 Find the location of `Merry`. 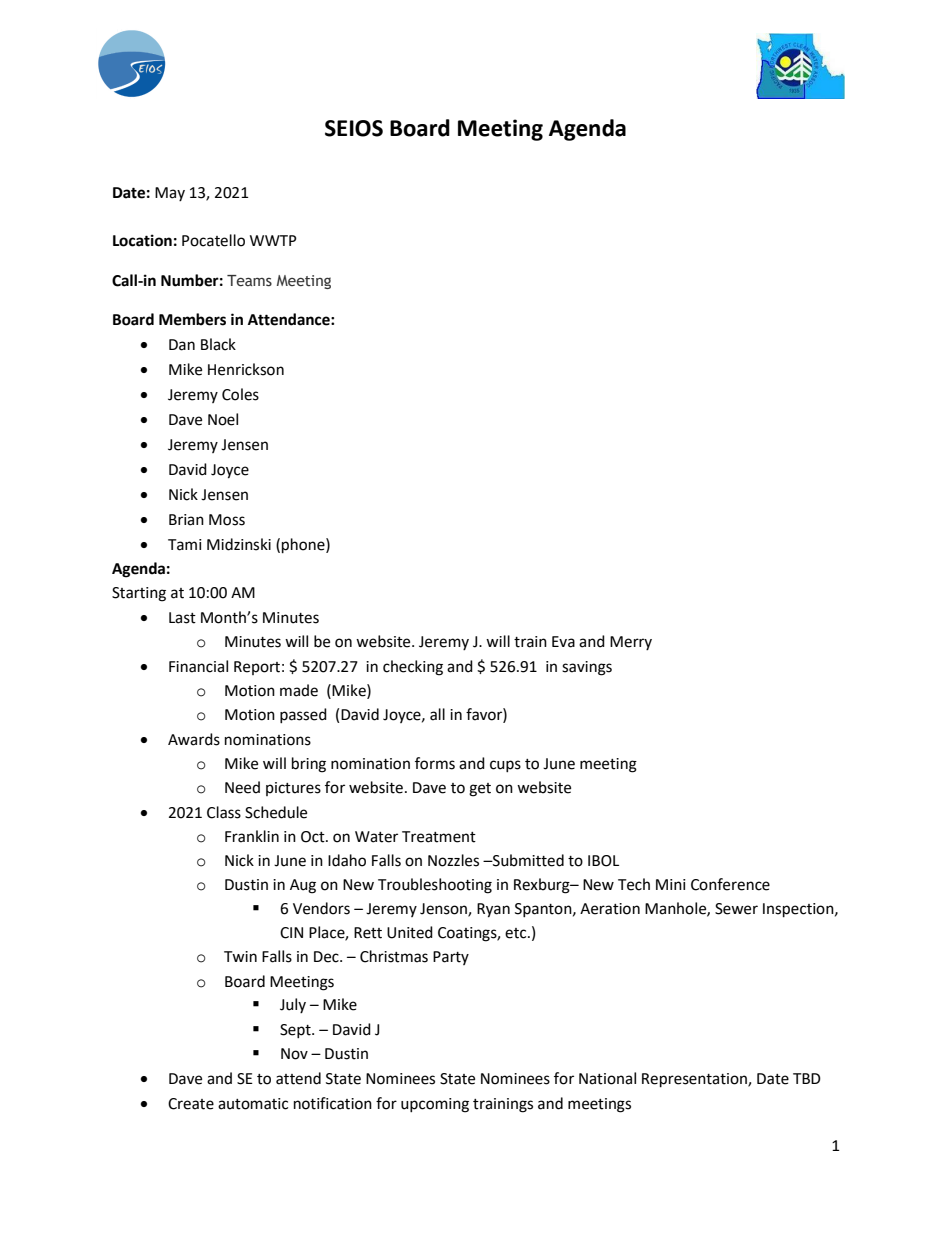

Merry is located at coordinates (631, 643).
